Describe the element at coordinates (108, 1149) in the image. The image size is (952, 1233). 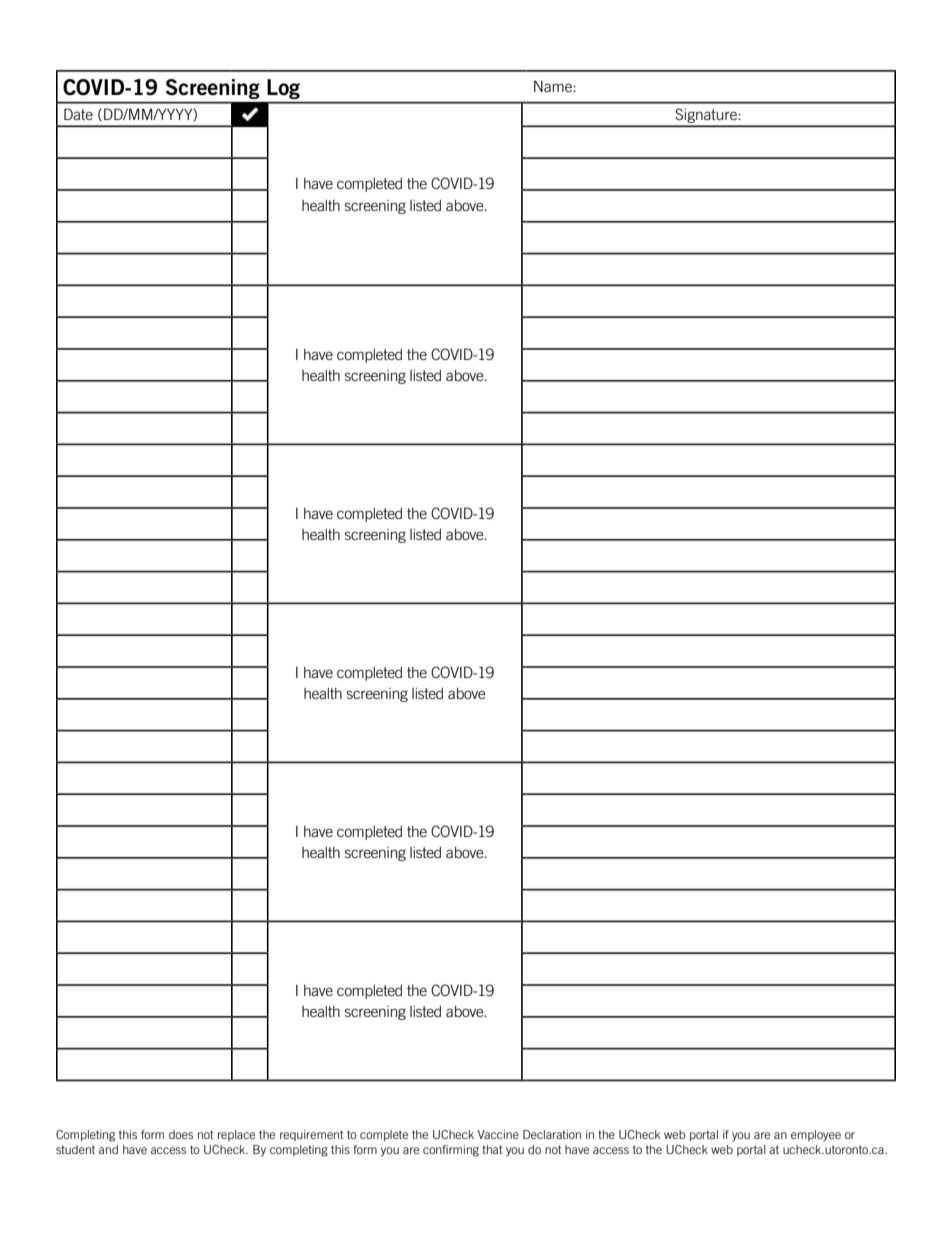
I see `and` at that location.
